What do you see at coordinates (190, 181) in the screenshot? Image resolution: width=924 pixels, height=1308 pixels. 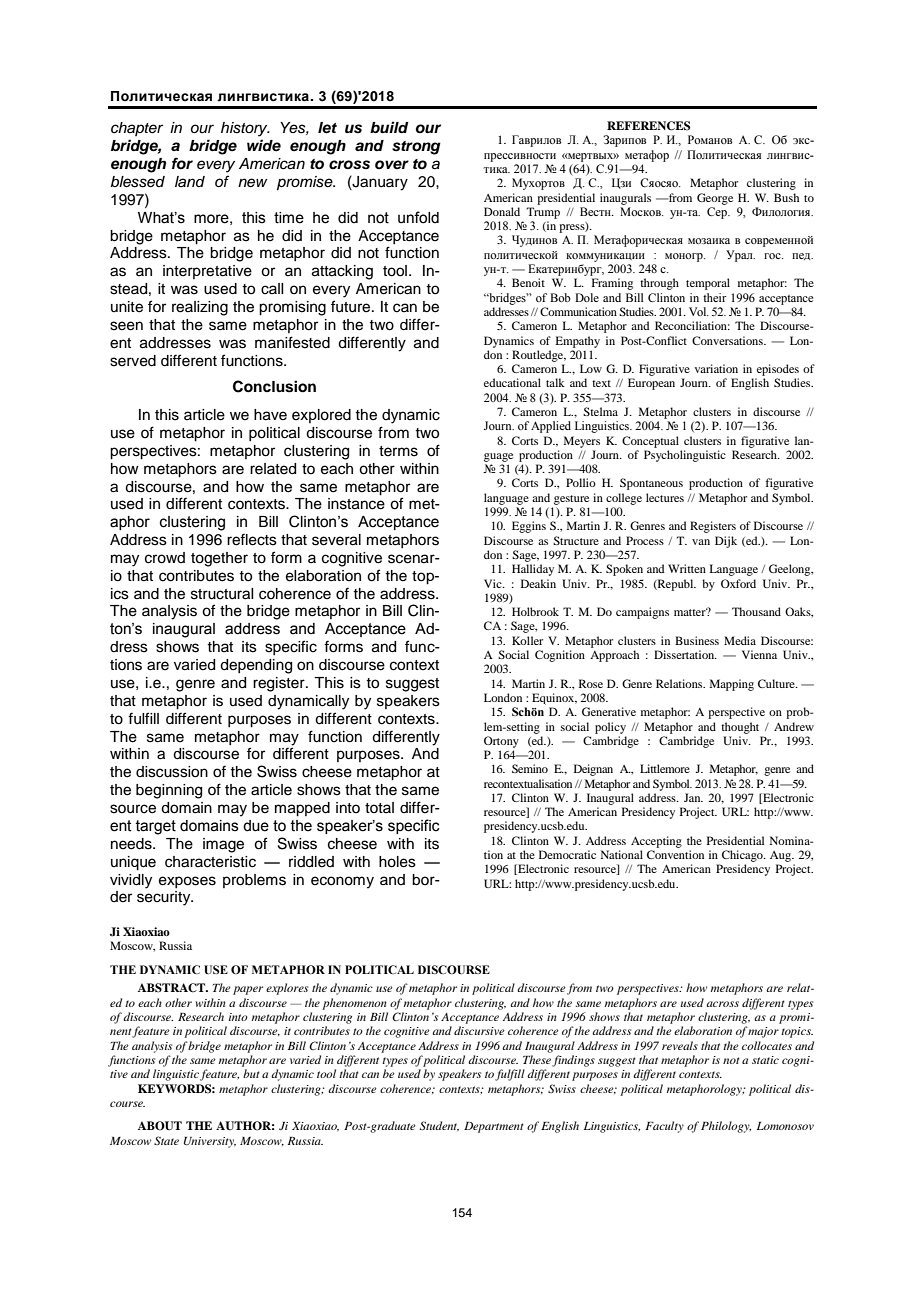 I see `land` at bounding box center [190, 181].
